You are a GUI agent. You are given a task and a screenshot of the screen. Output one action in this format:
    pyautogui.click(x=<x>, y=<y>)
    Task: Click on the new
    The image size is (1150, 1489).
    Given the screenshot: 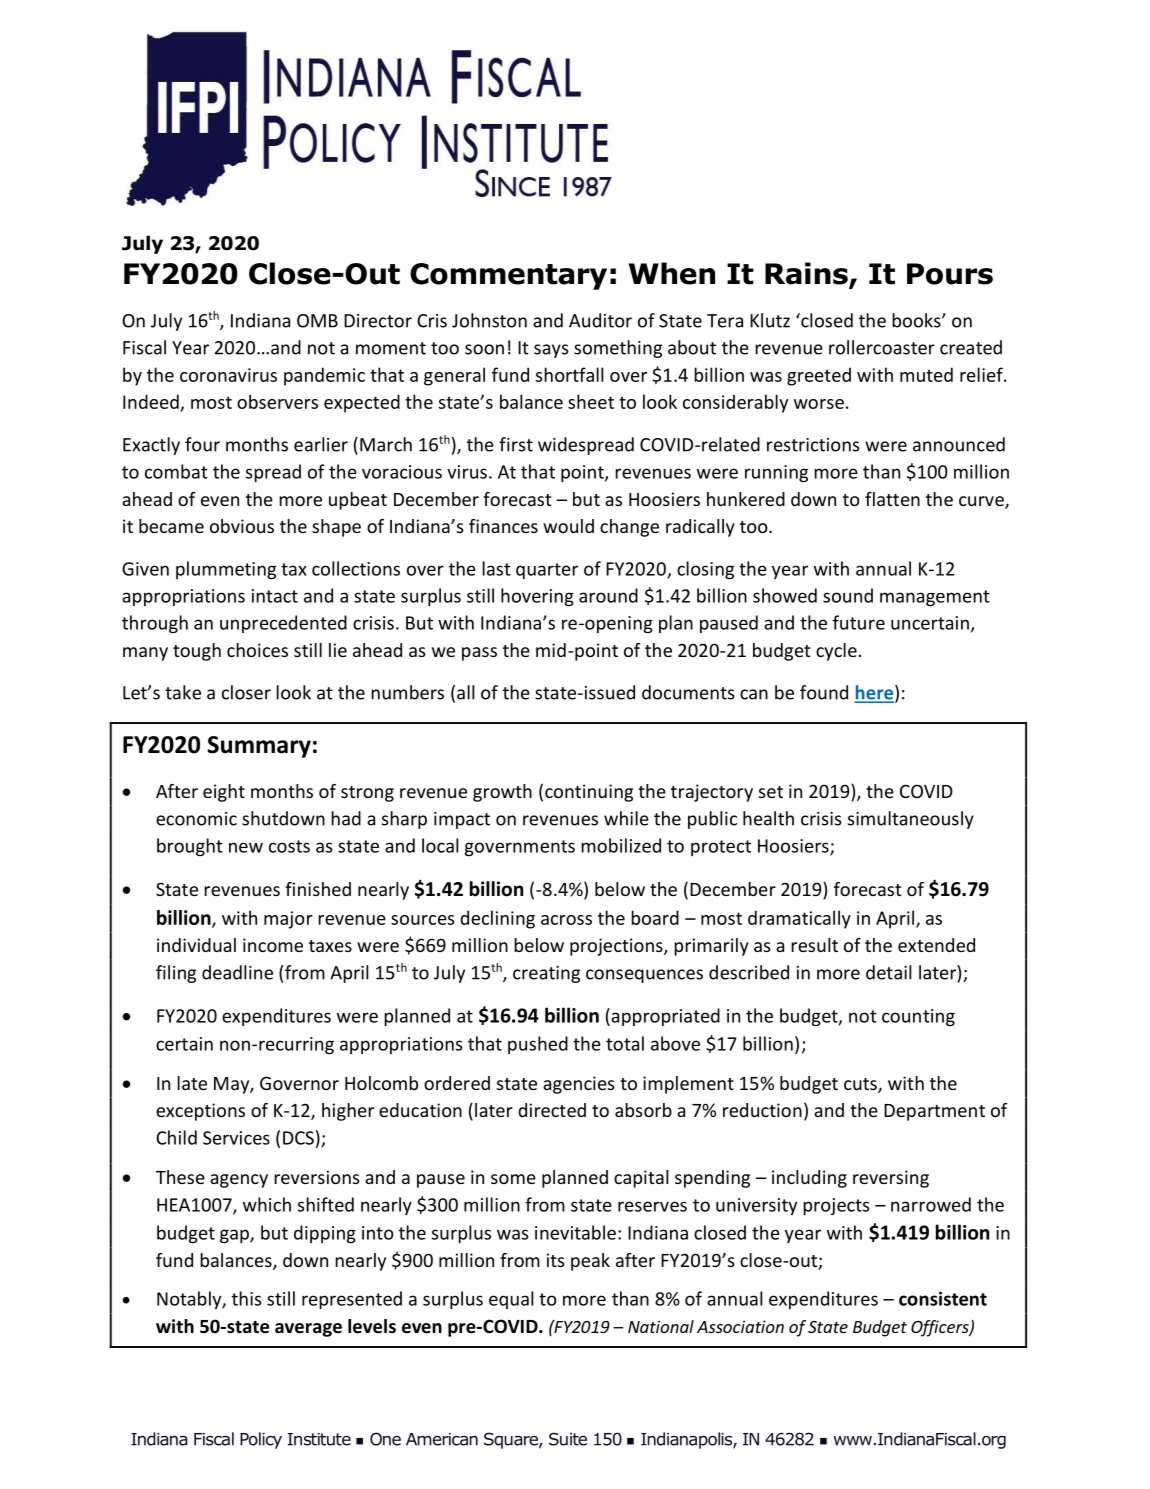 What is the action you would take?
    pyautogui.click(x=246, y=847)
